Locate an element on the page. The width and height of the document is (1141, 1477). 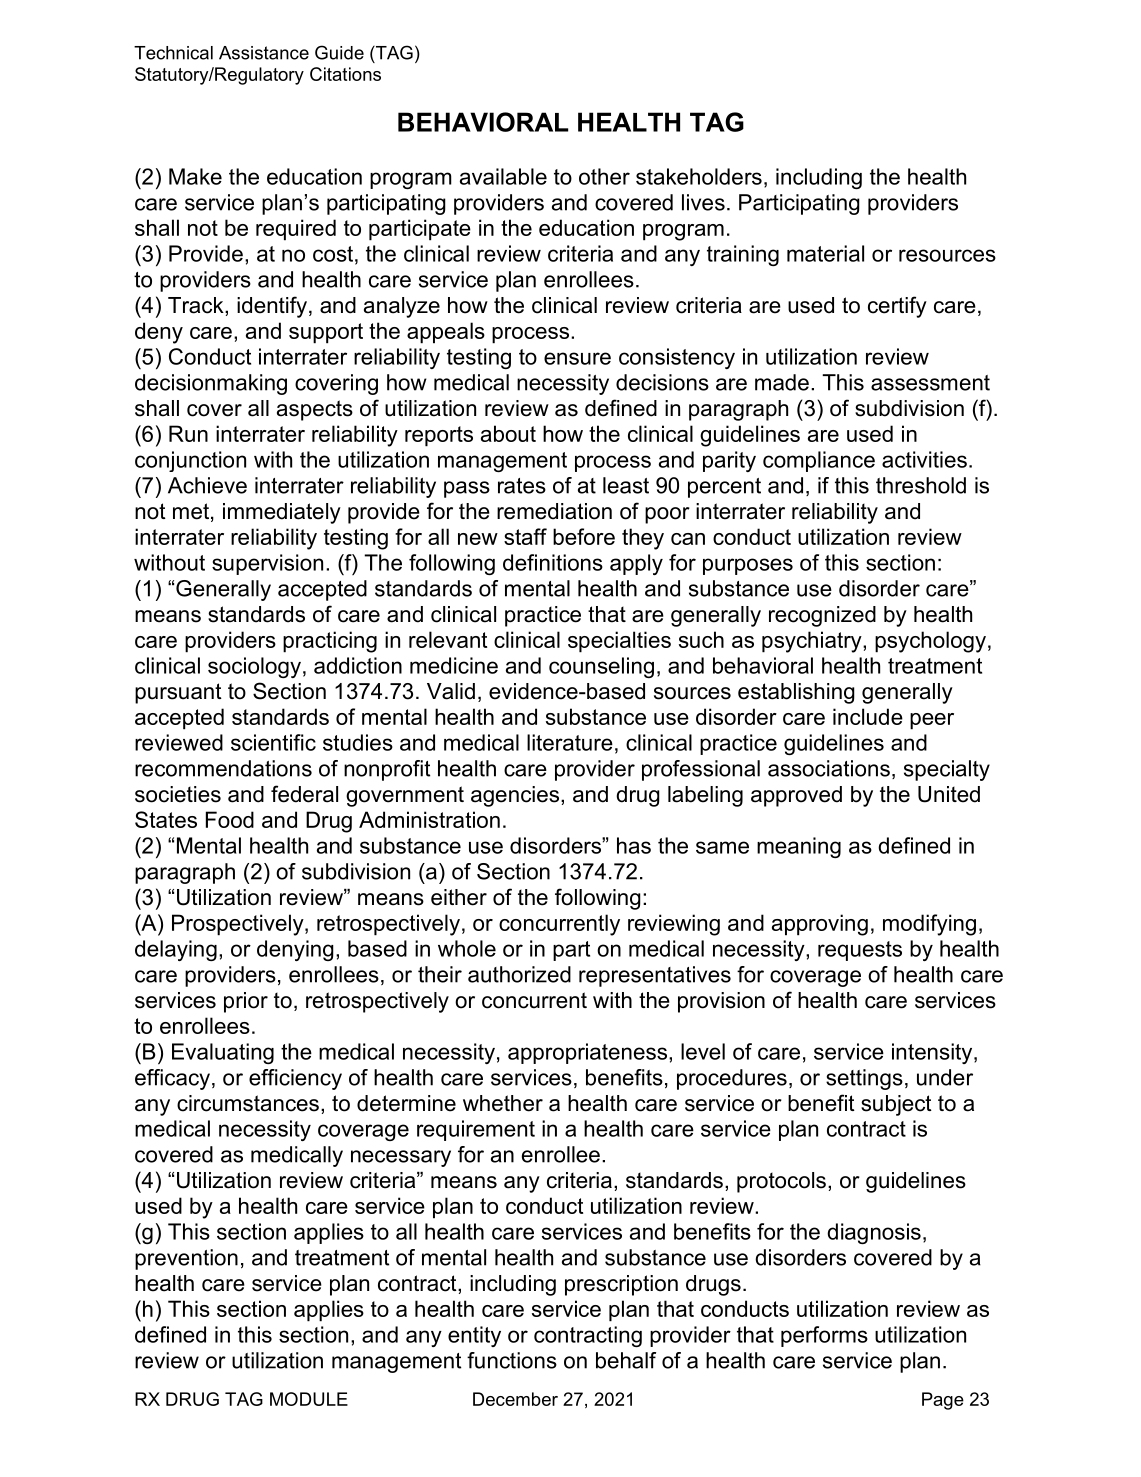
include is located at coordinates (868, 716).
